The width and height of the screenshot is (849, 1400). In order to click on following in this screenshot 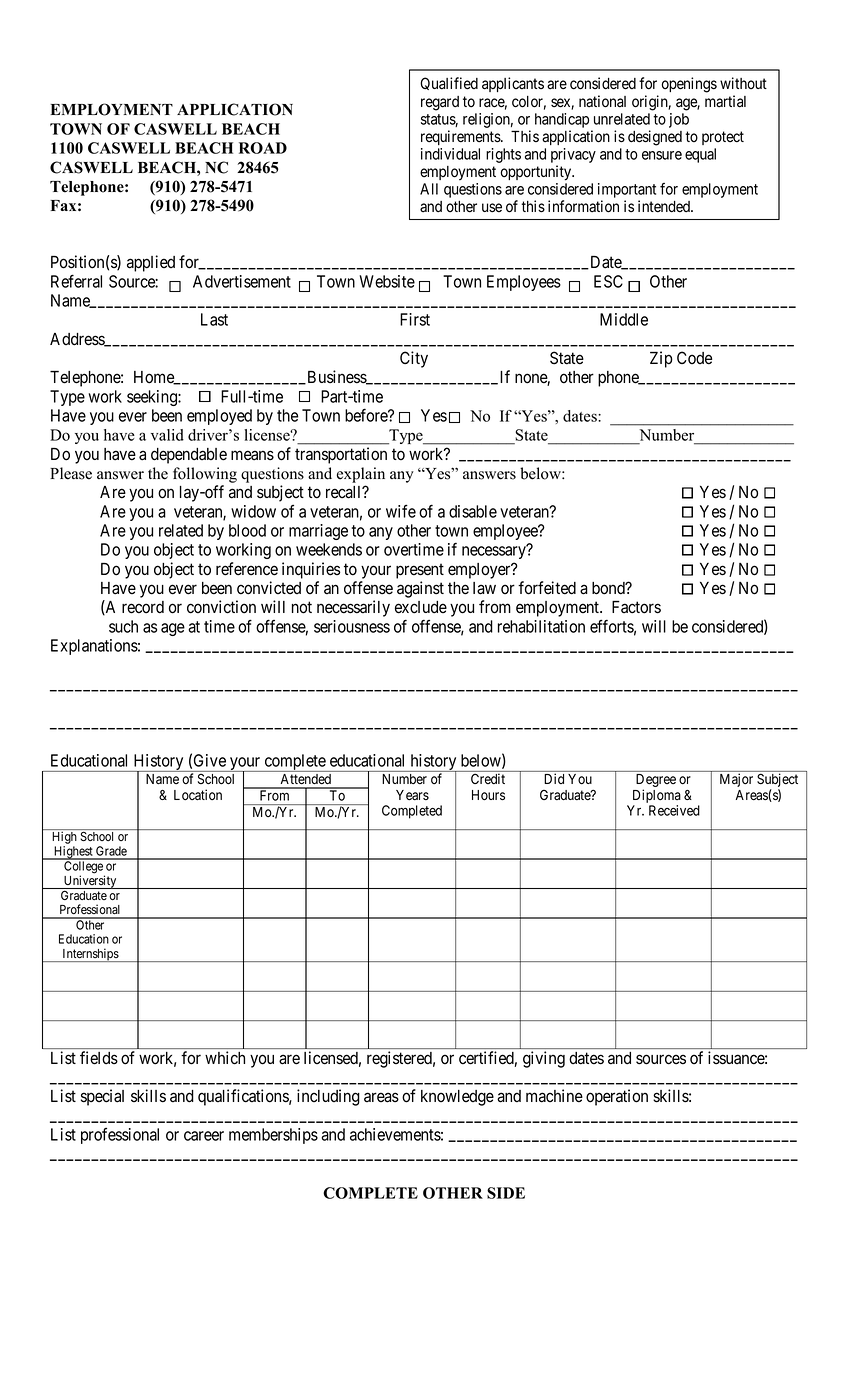, I will do `click(205, 475)`.
